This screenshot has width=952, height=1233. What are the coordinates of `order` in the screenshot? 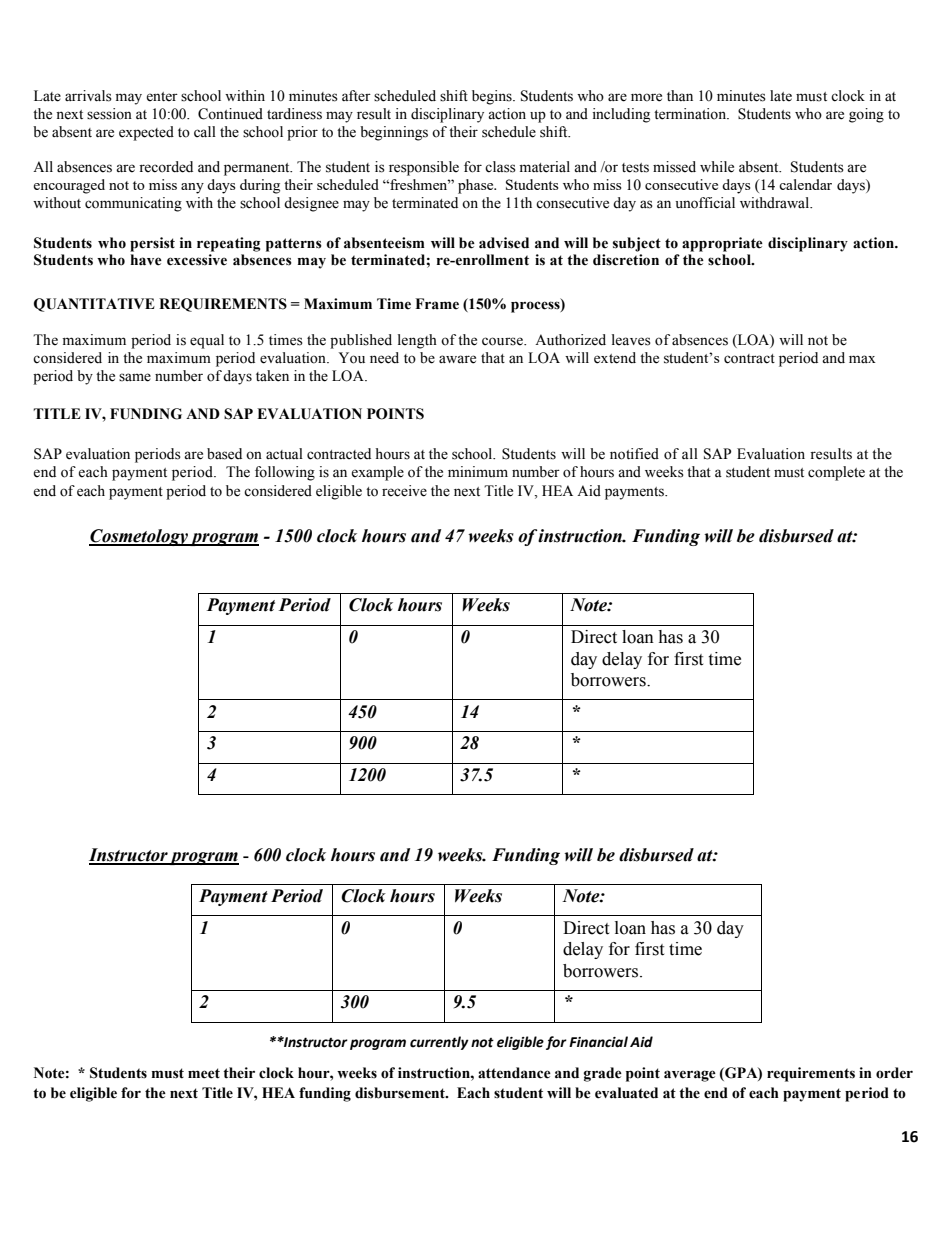 It's located at (894, 1073).
